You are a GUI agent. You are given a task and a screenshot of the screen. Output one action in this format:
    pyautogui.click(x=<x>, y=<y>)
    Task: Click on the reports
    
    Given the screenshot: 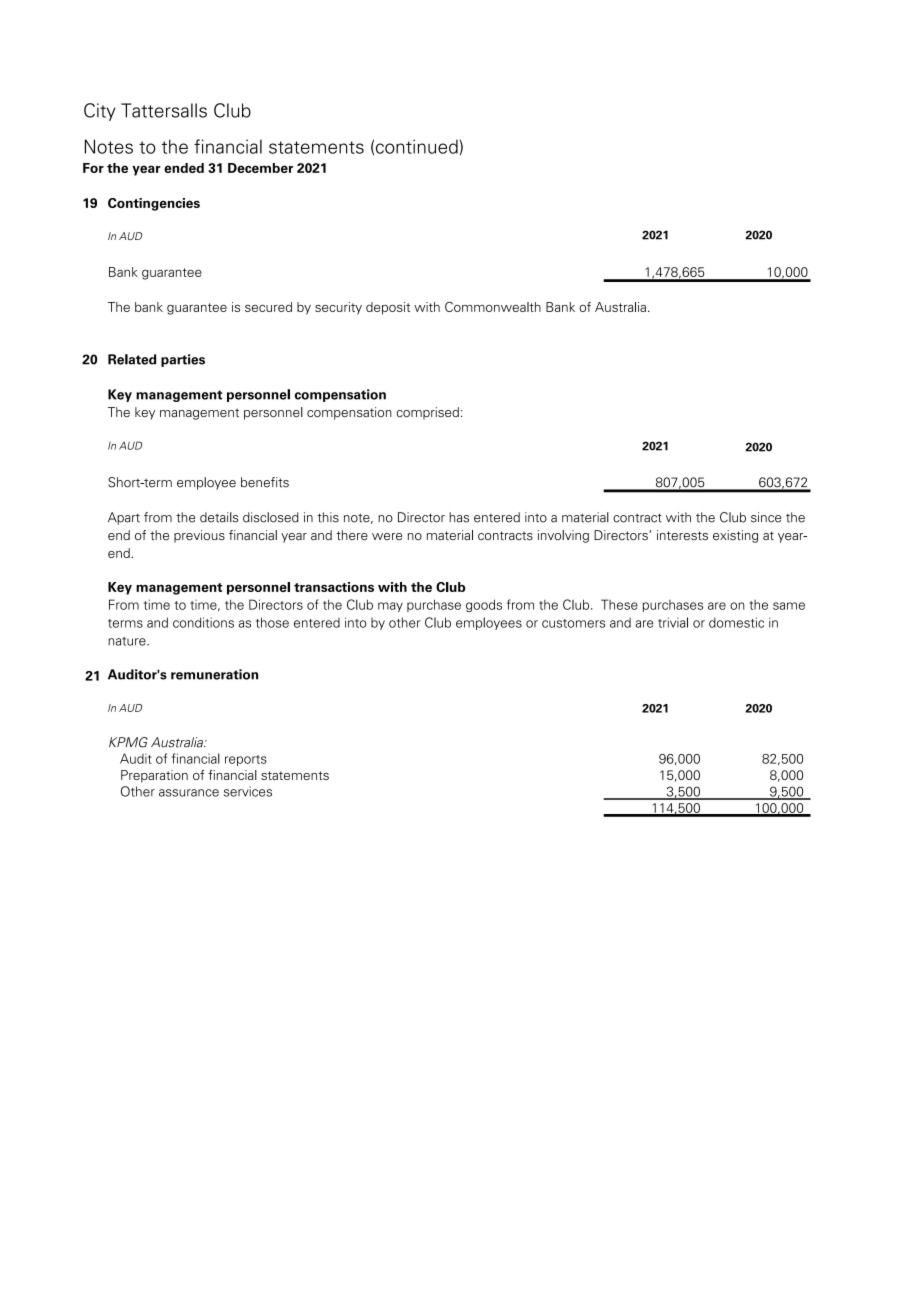 What is the action you would take?
    pyautogui.click(x=246, y=760)
